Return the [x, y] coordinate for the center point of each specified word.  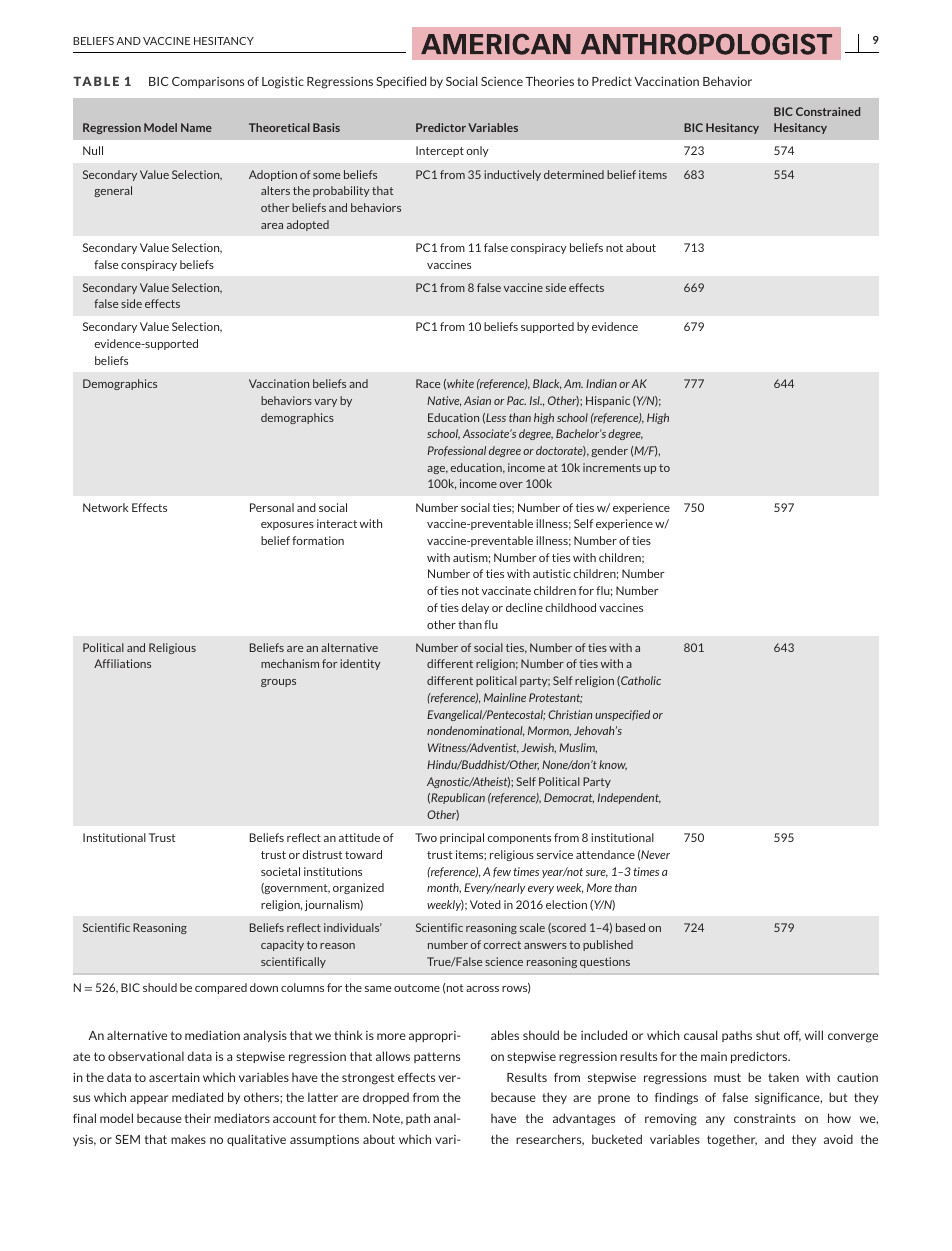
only [477, 151]
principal [462, 838]
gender [609, 451]
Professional [456, 451]
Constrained [828, 111]
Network [105, 507]
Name [196, 127]
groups [278, 683]
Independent [629, 798]
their [198, 1118]
